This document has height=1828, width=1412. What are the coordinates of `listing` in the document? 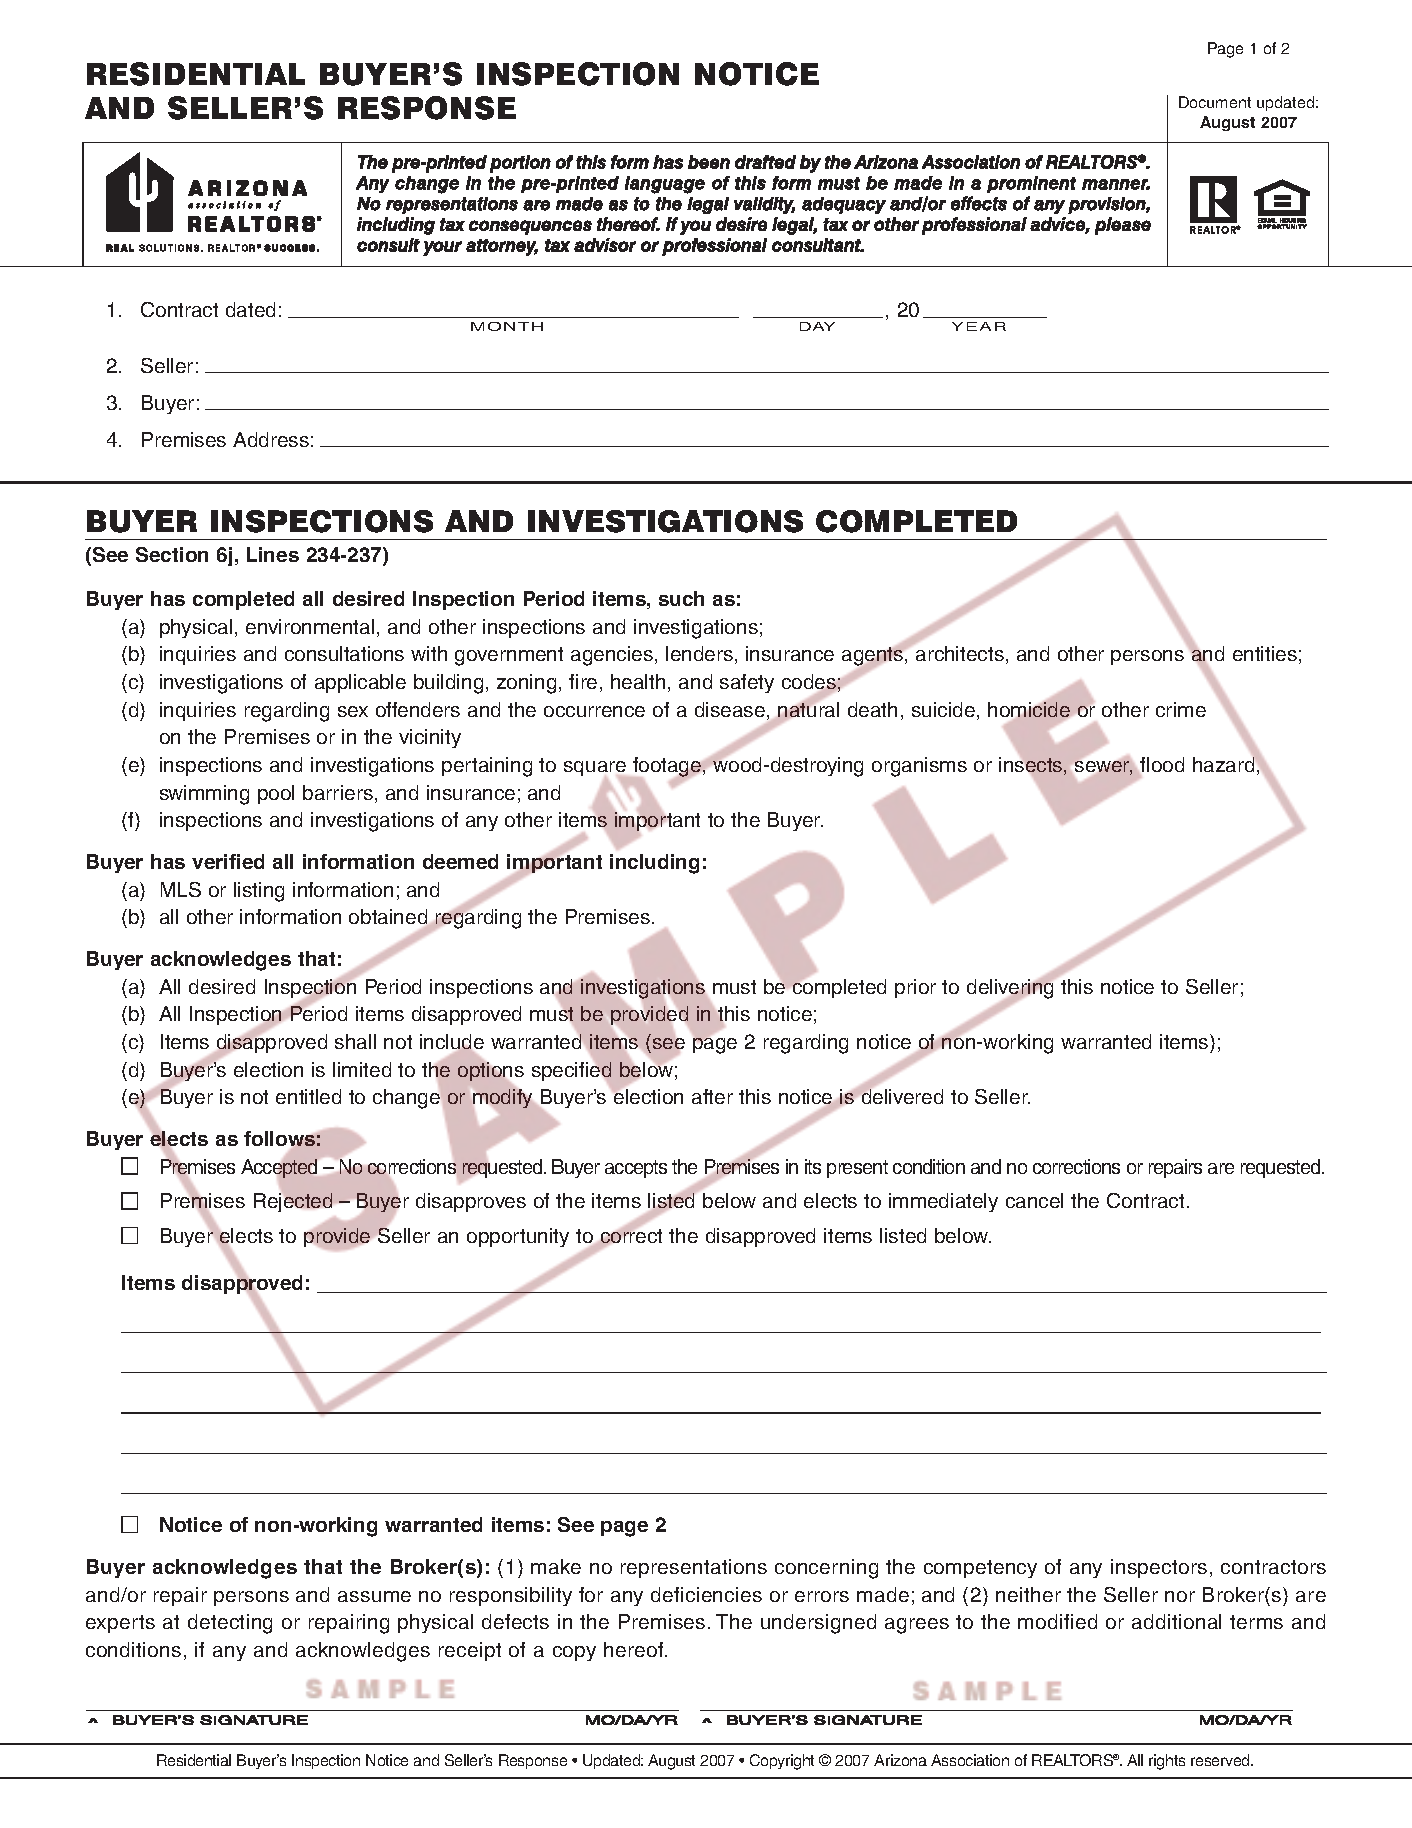 It's located at (259, 892).
